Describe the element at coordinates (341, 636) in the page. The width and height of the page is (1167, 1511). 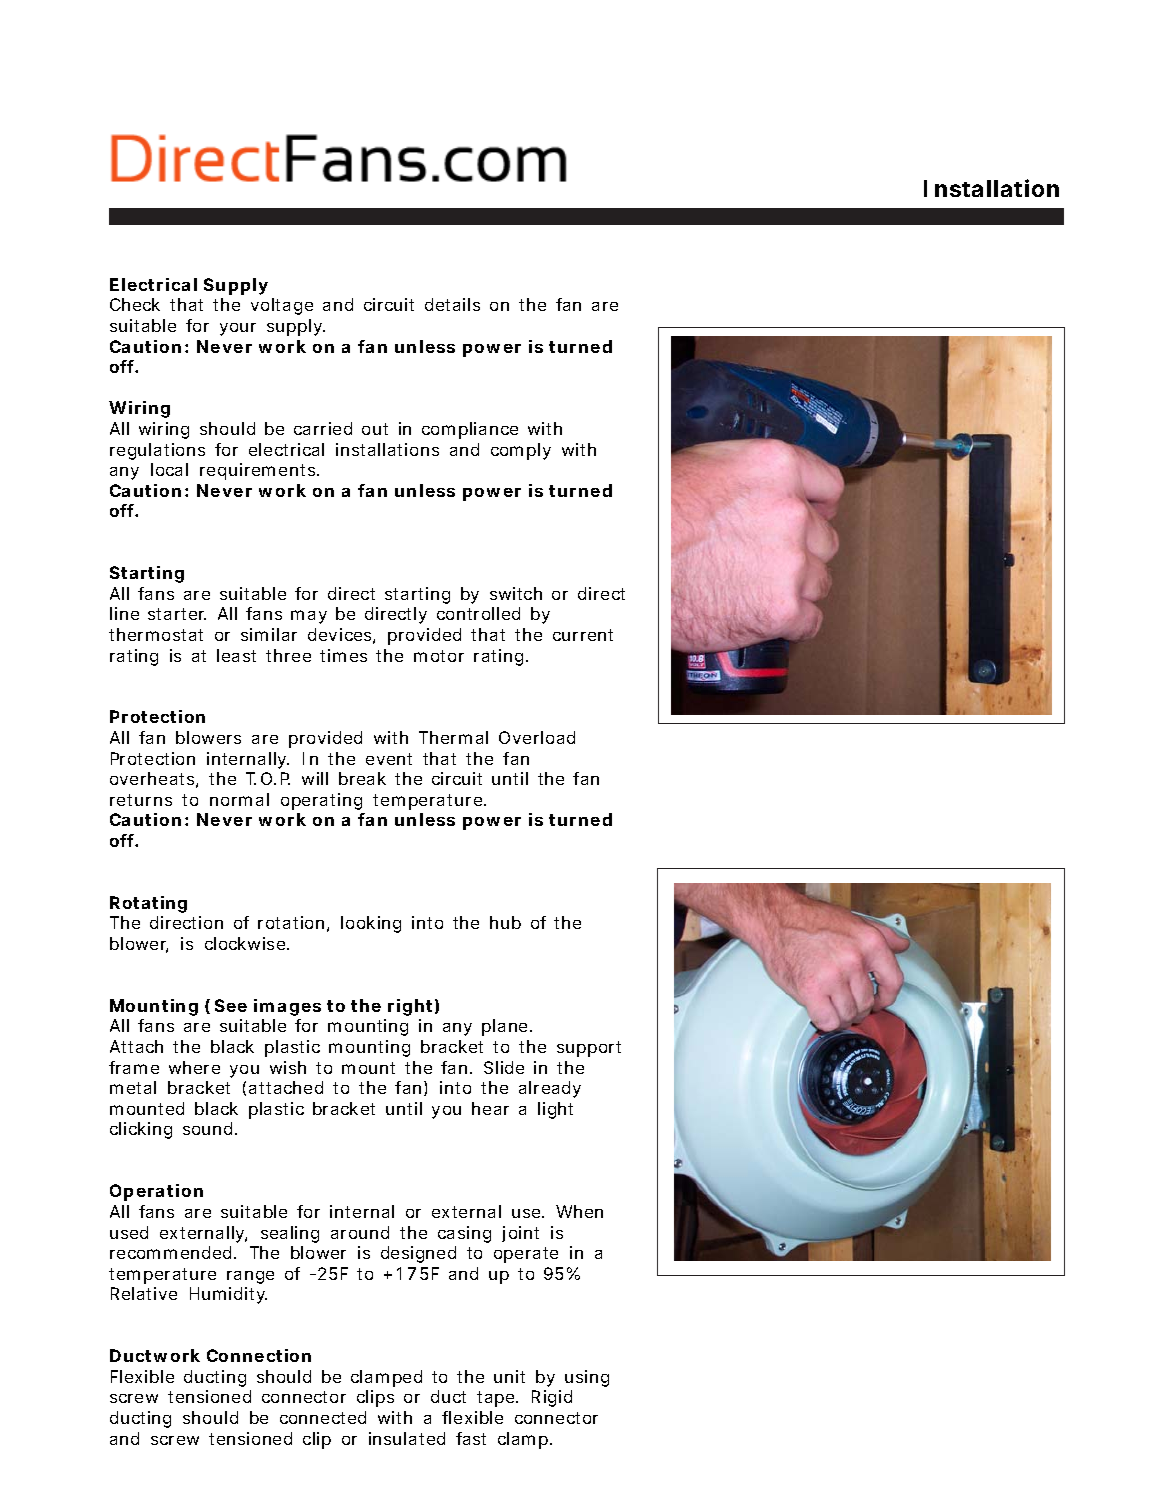
I see `devices` at that location.
